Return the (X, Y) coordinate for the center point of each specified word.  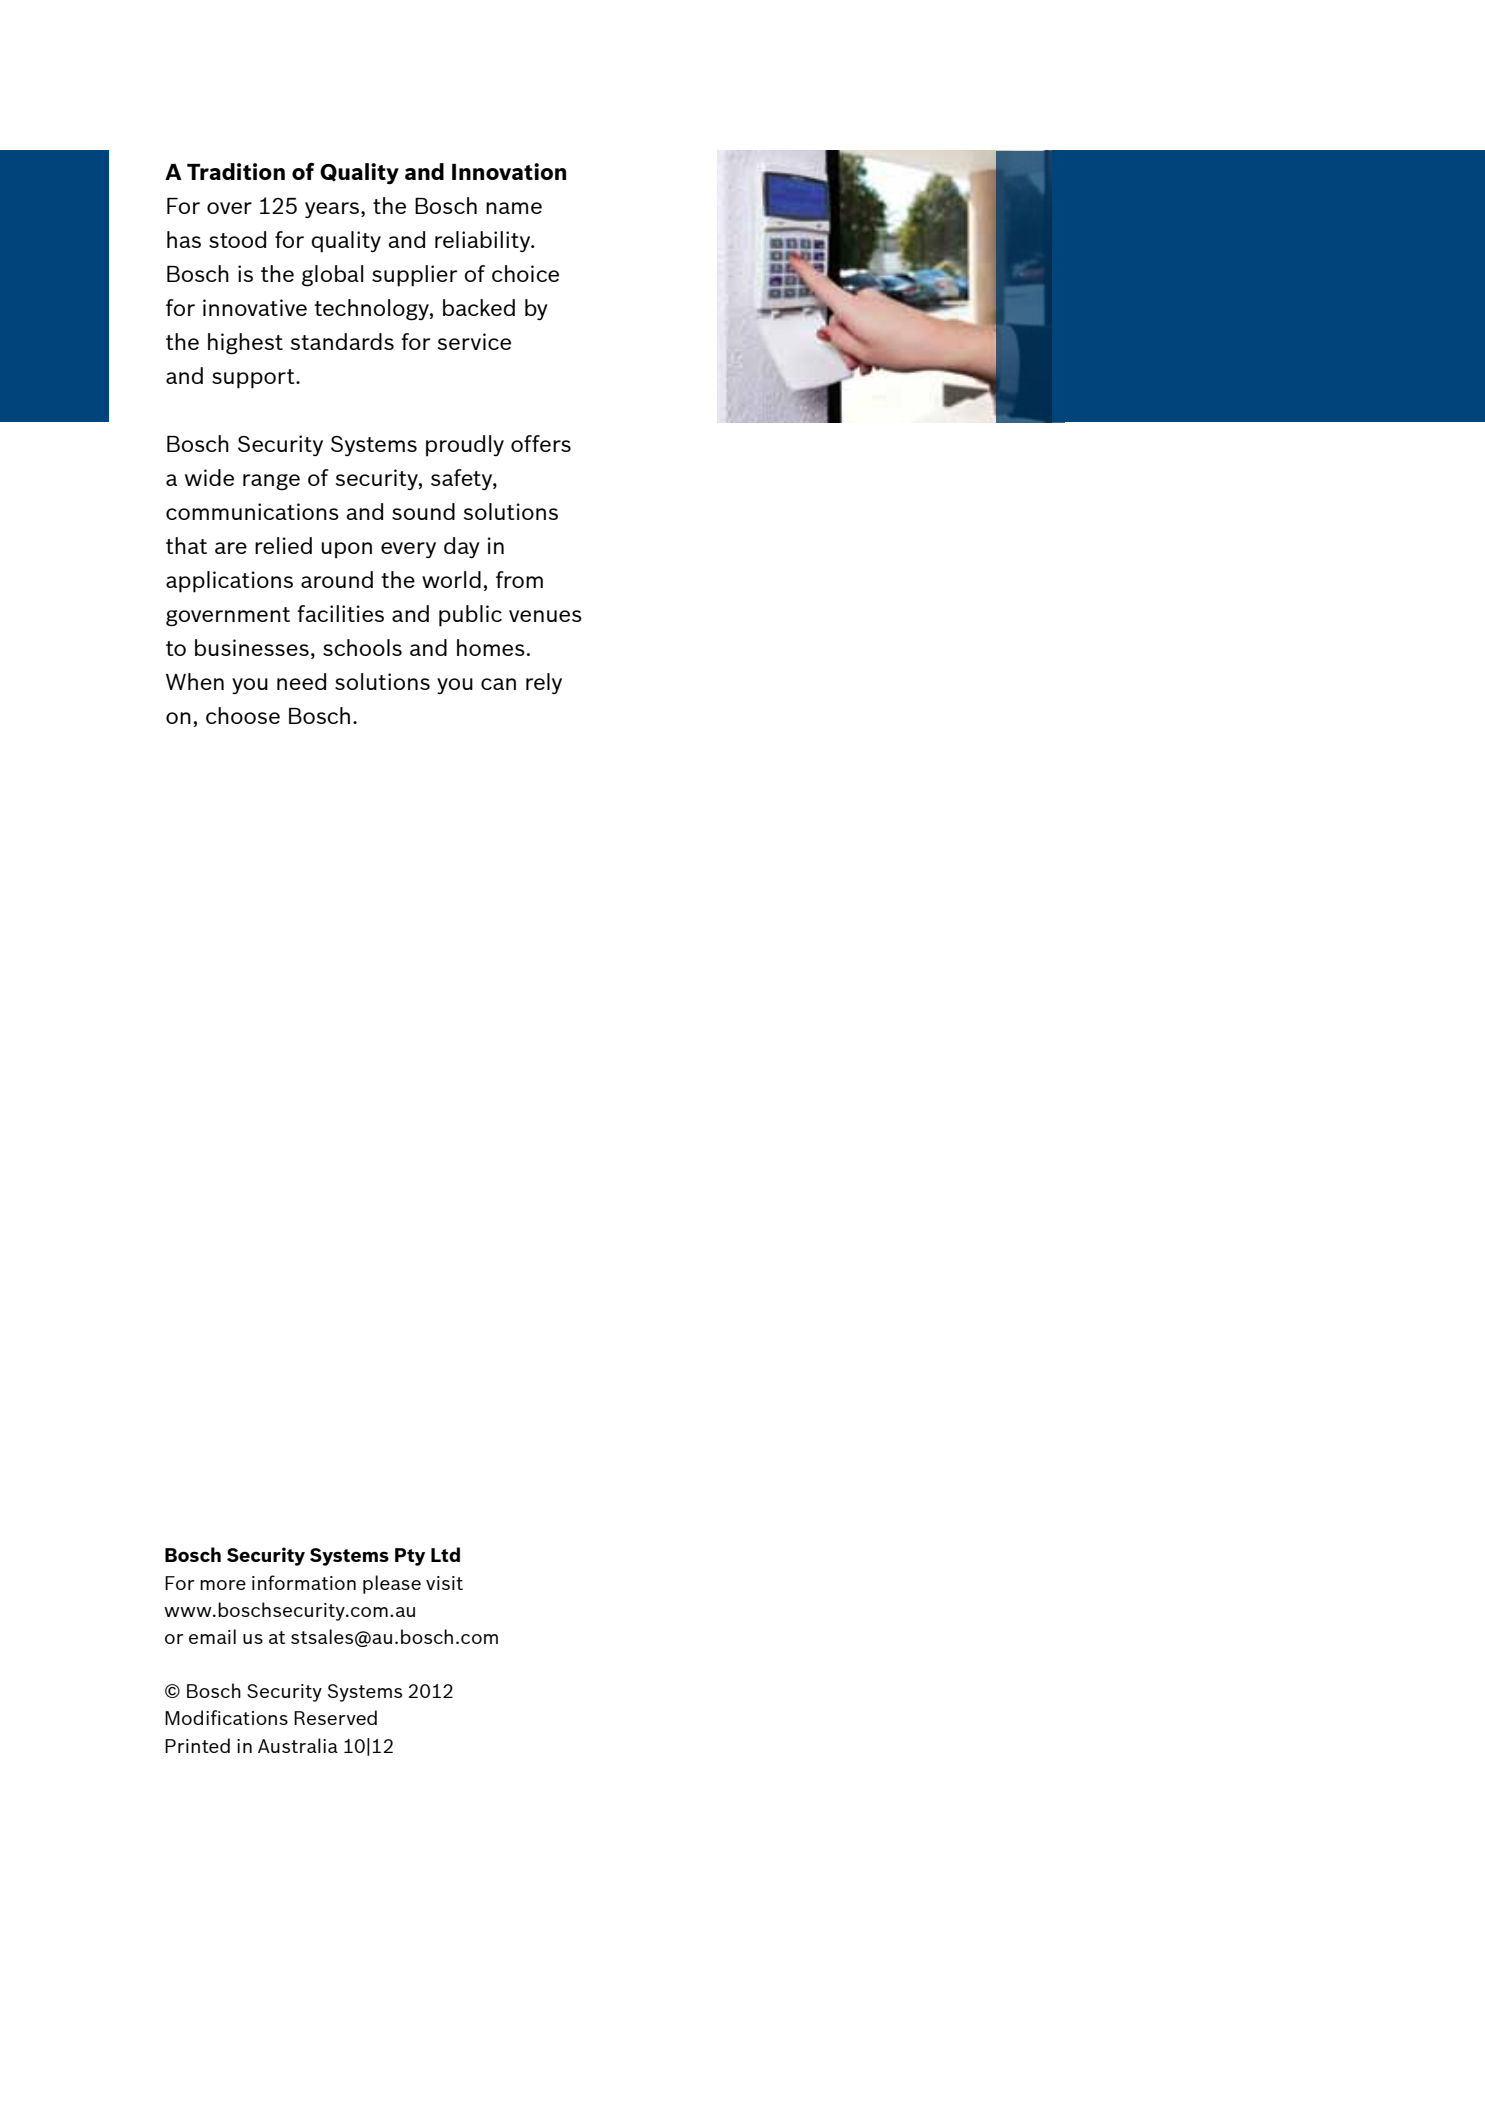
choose (243, 715)
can (498, 684)
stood (237, 239)
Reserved (335, 1717)
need (301, 681)
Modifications (226, 1717)
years (332, 210)
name (514, 208)
